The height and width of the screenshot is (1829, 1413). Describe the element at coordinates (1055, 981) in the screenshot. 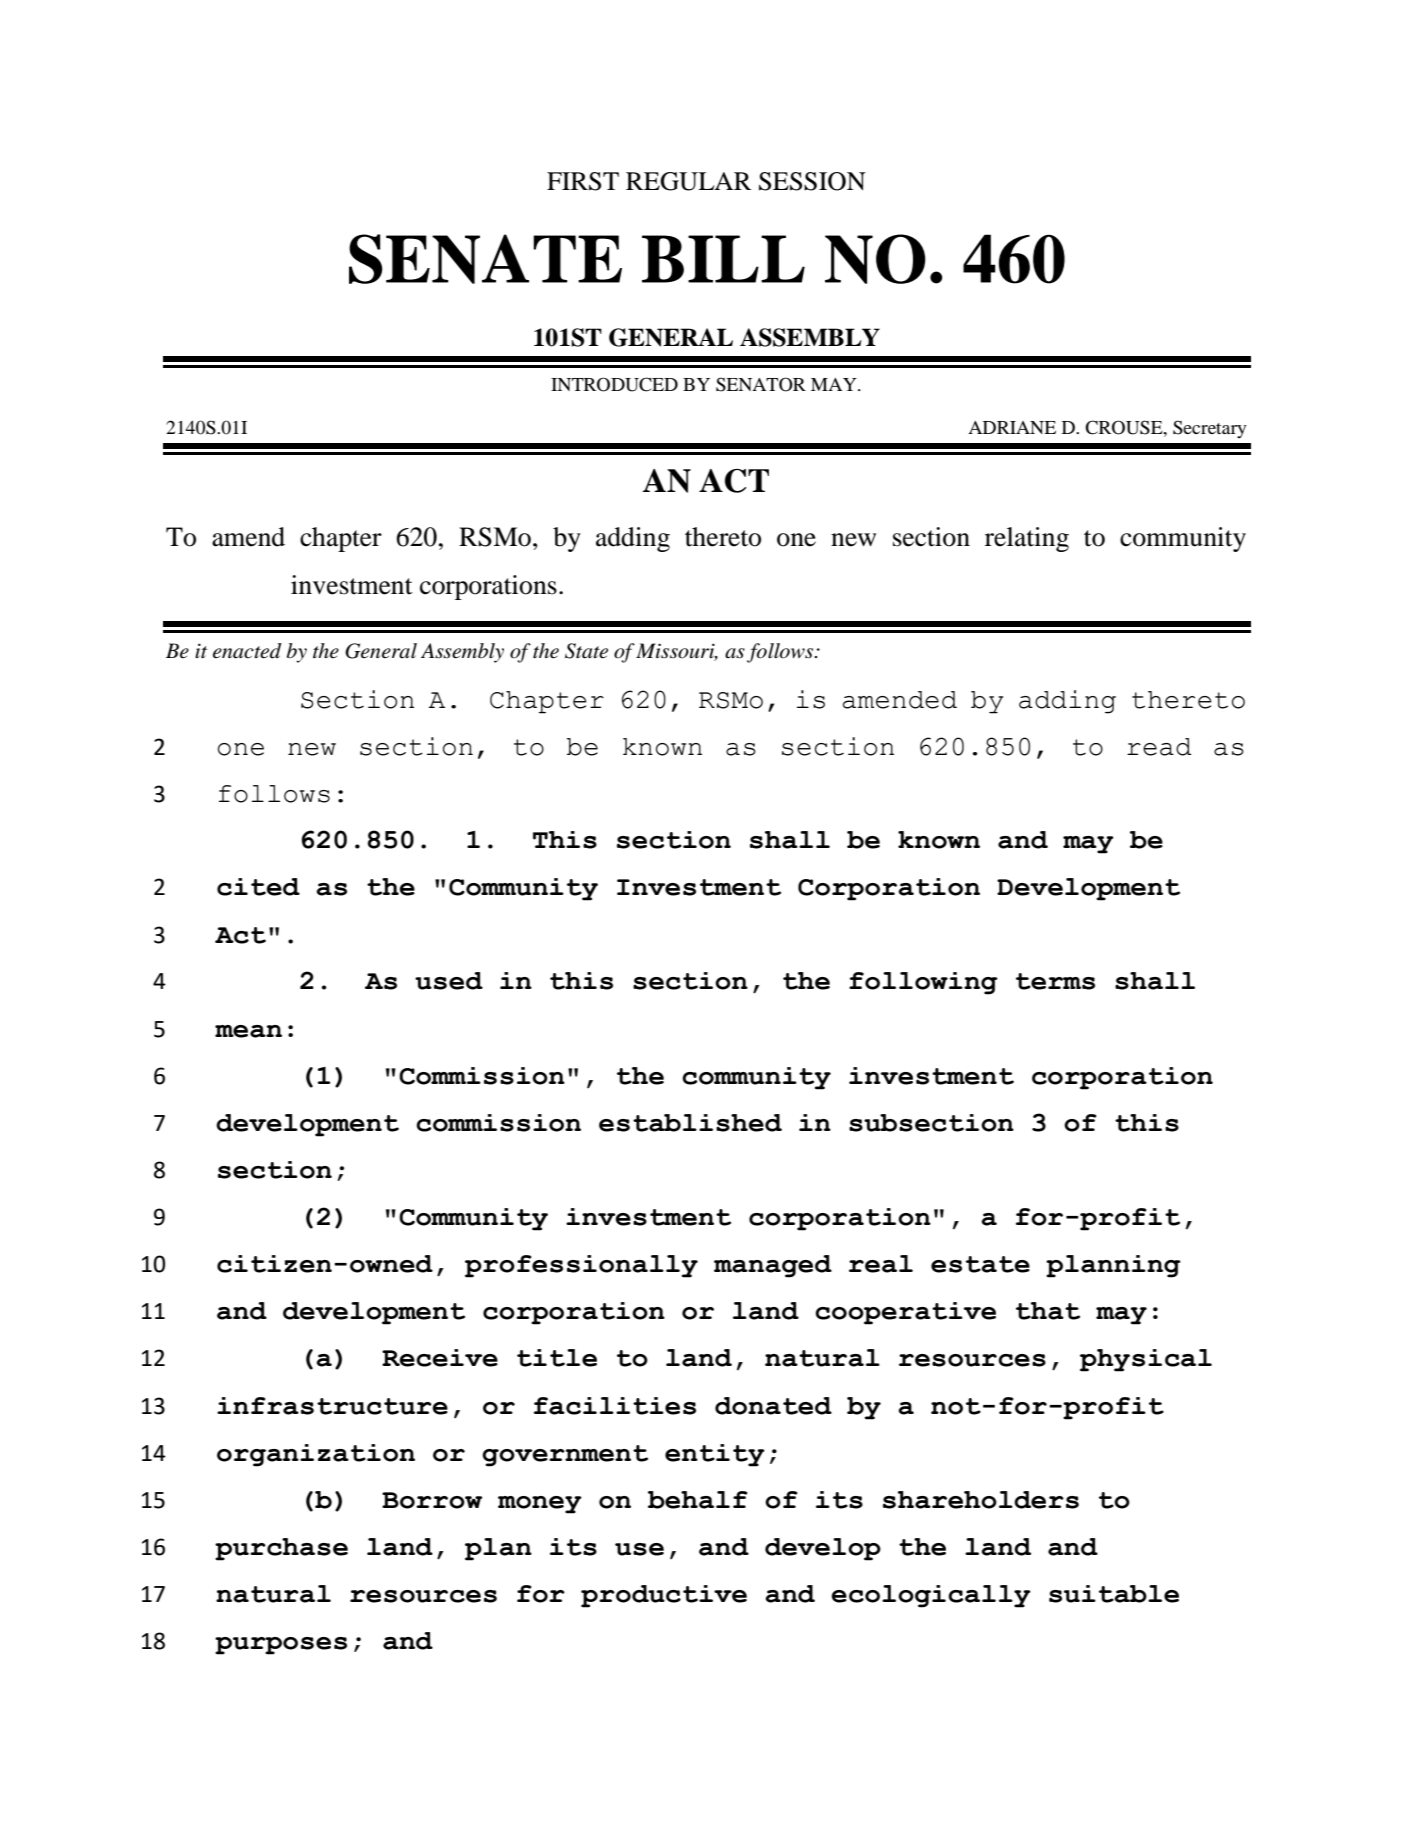

I see `terms` at that location.
